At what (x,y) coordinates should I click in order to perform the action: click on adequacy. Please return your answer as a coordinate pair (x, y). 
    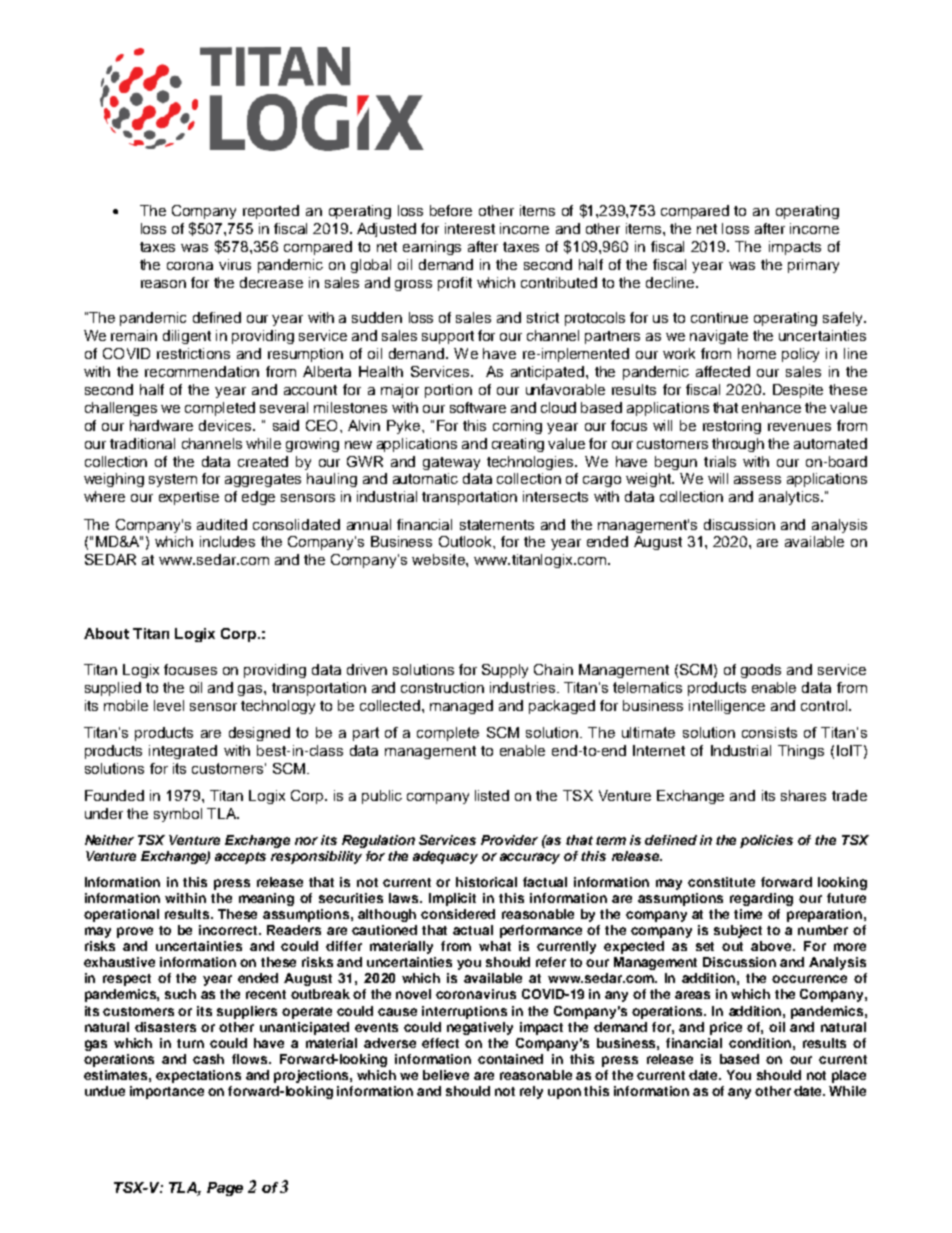
    Looking at the image, I should click on (445, 857).
